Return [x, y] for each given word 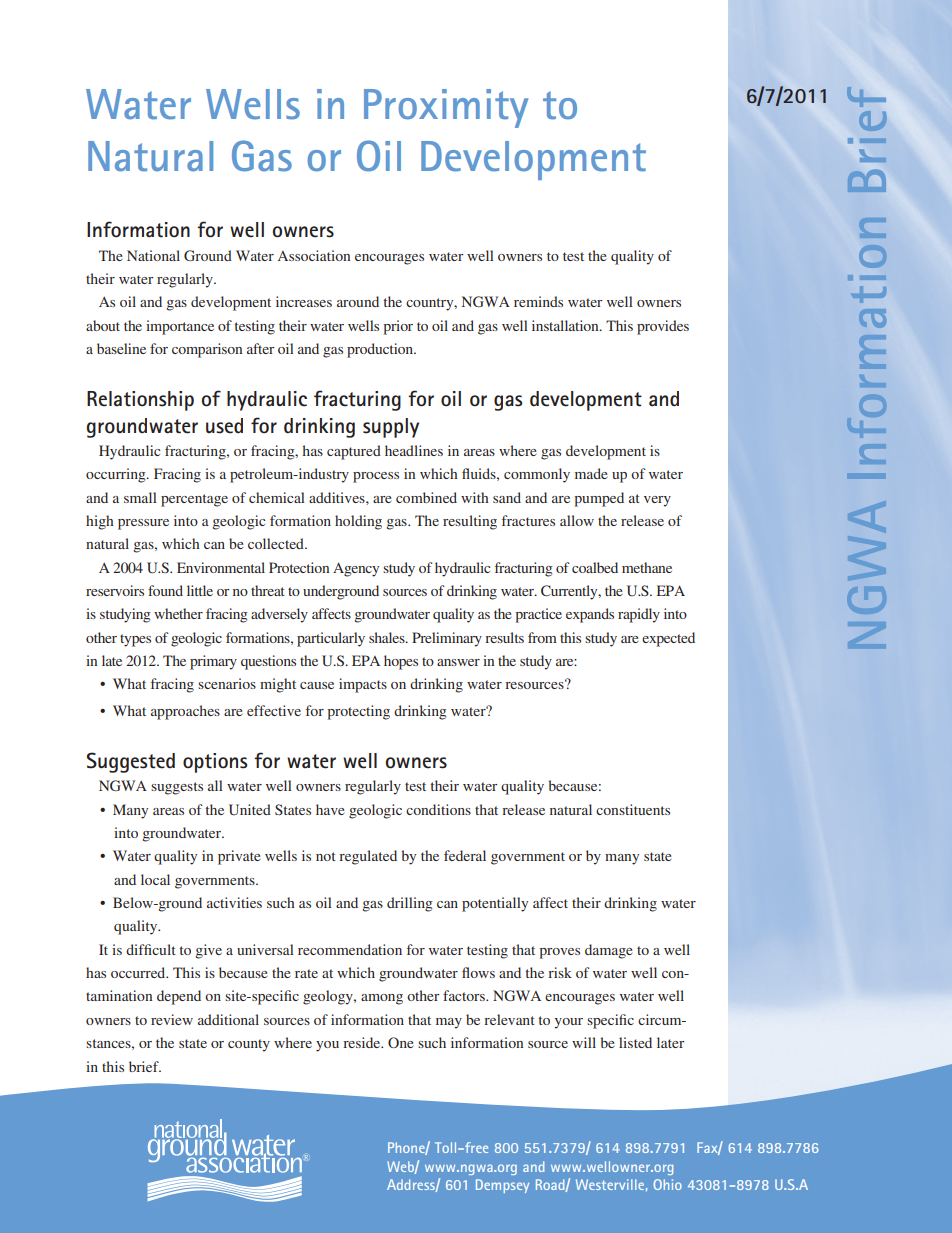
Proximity [446, 108]
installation [566, 325]
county [249, 1045]
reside [363, 1042]
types [135, 640]
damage [608, 951]
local [155, 879]
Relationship [140, 401]
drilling [410, 904]
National [153, 255]
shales [388, 637]
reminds [538, 301]
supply [391, 428]
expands [590, 615]
